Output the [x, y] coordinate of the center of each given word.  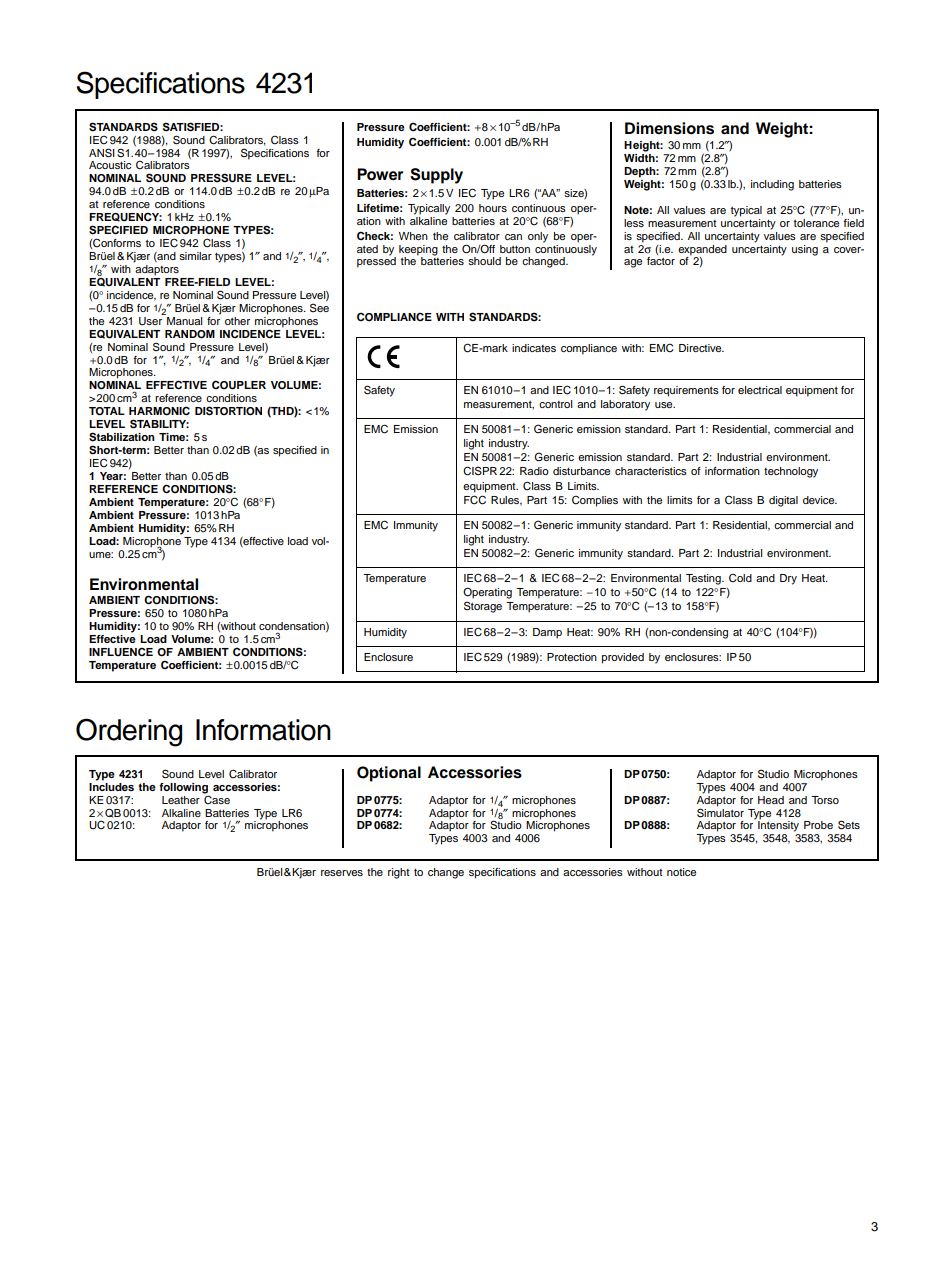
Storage [483, 607]
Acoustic [110, 165]
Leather [181, 800]
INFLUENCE [121, 652]
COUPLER [239, 385]
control [555, 404]
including [772, 185]
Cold [740, 578]
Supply [436, 176]
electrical [760, 390]
